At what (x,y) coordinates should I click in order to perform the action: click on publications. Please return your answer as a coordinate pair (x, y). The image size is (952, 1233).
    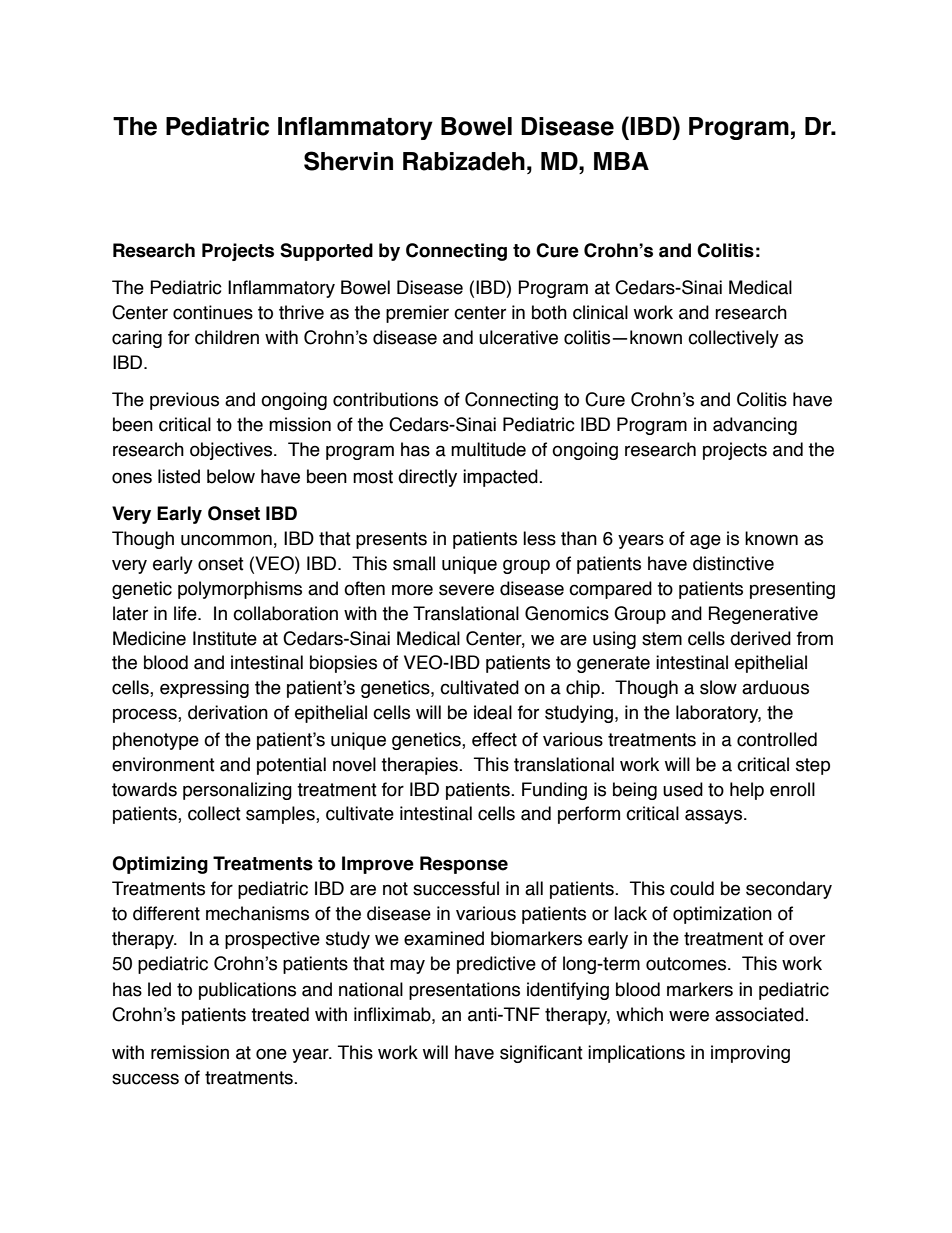
    Looking at the image, I should click on (247, 991).
